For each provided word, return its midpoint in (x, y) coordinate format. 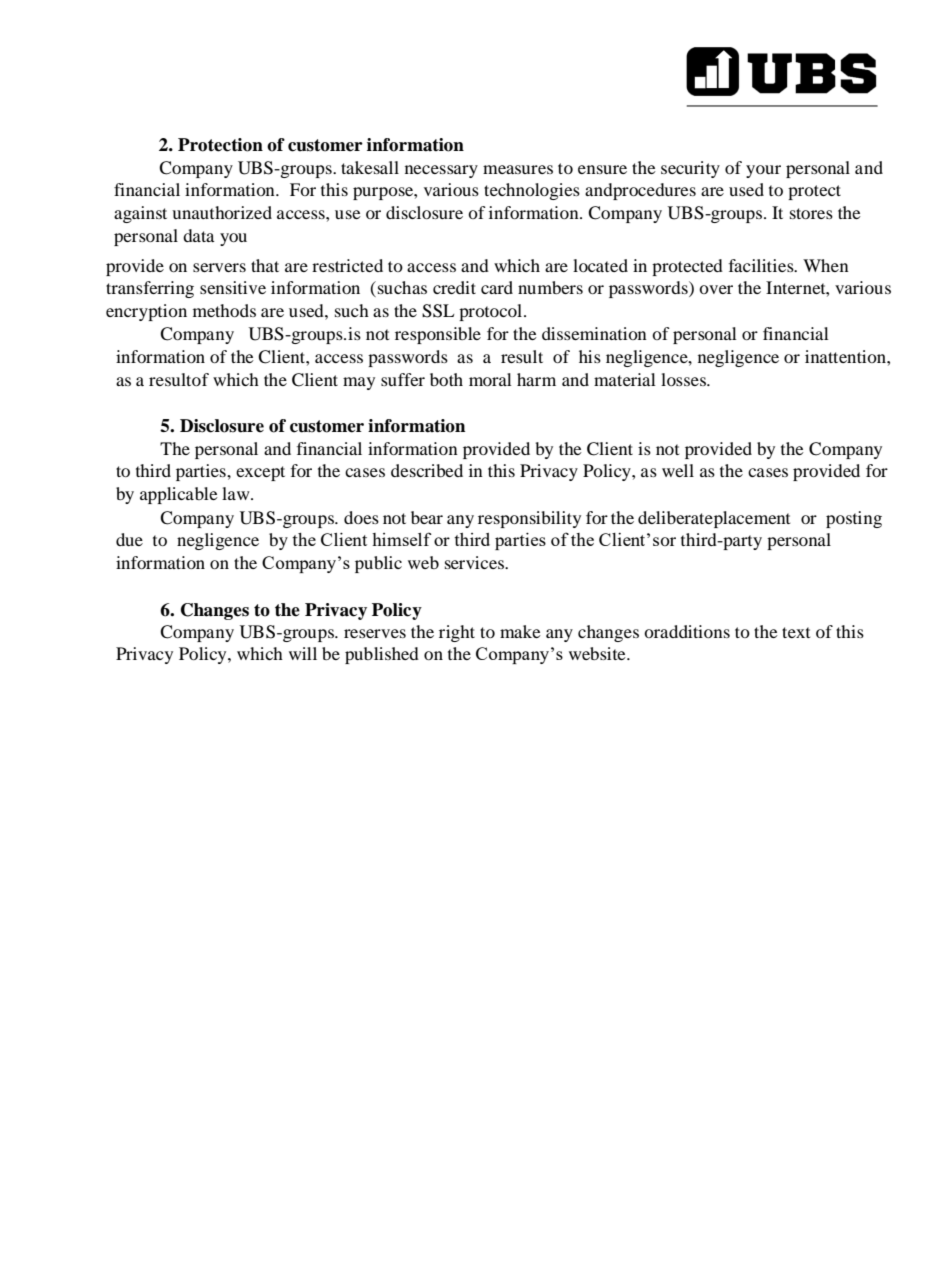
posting (854, 519)
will (303, 653)
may (359, 383)
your (763, 171)
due (129, 539)
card (497, 287)
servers (219, 267)
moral (490, 379)
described (427, 470)
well (678, 470)
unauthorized (222, 212)
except (260, 473)
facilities (762, 265)
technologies (532, 191)
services (476, 562)
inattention (846, 356)
